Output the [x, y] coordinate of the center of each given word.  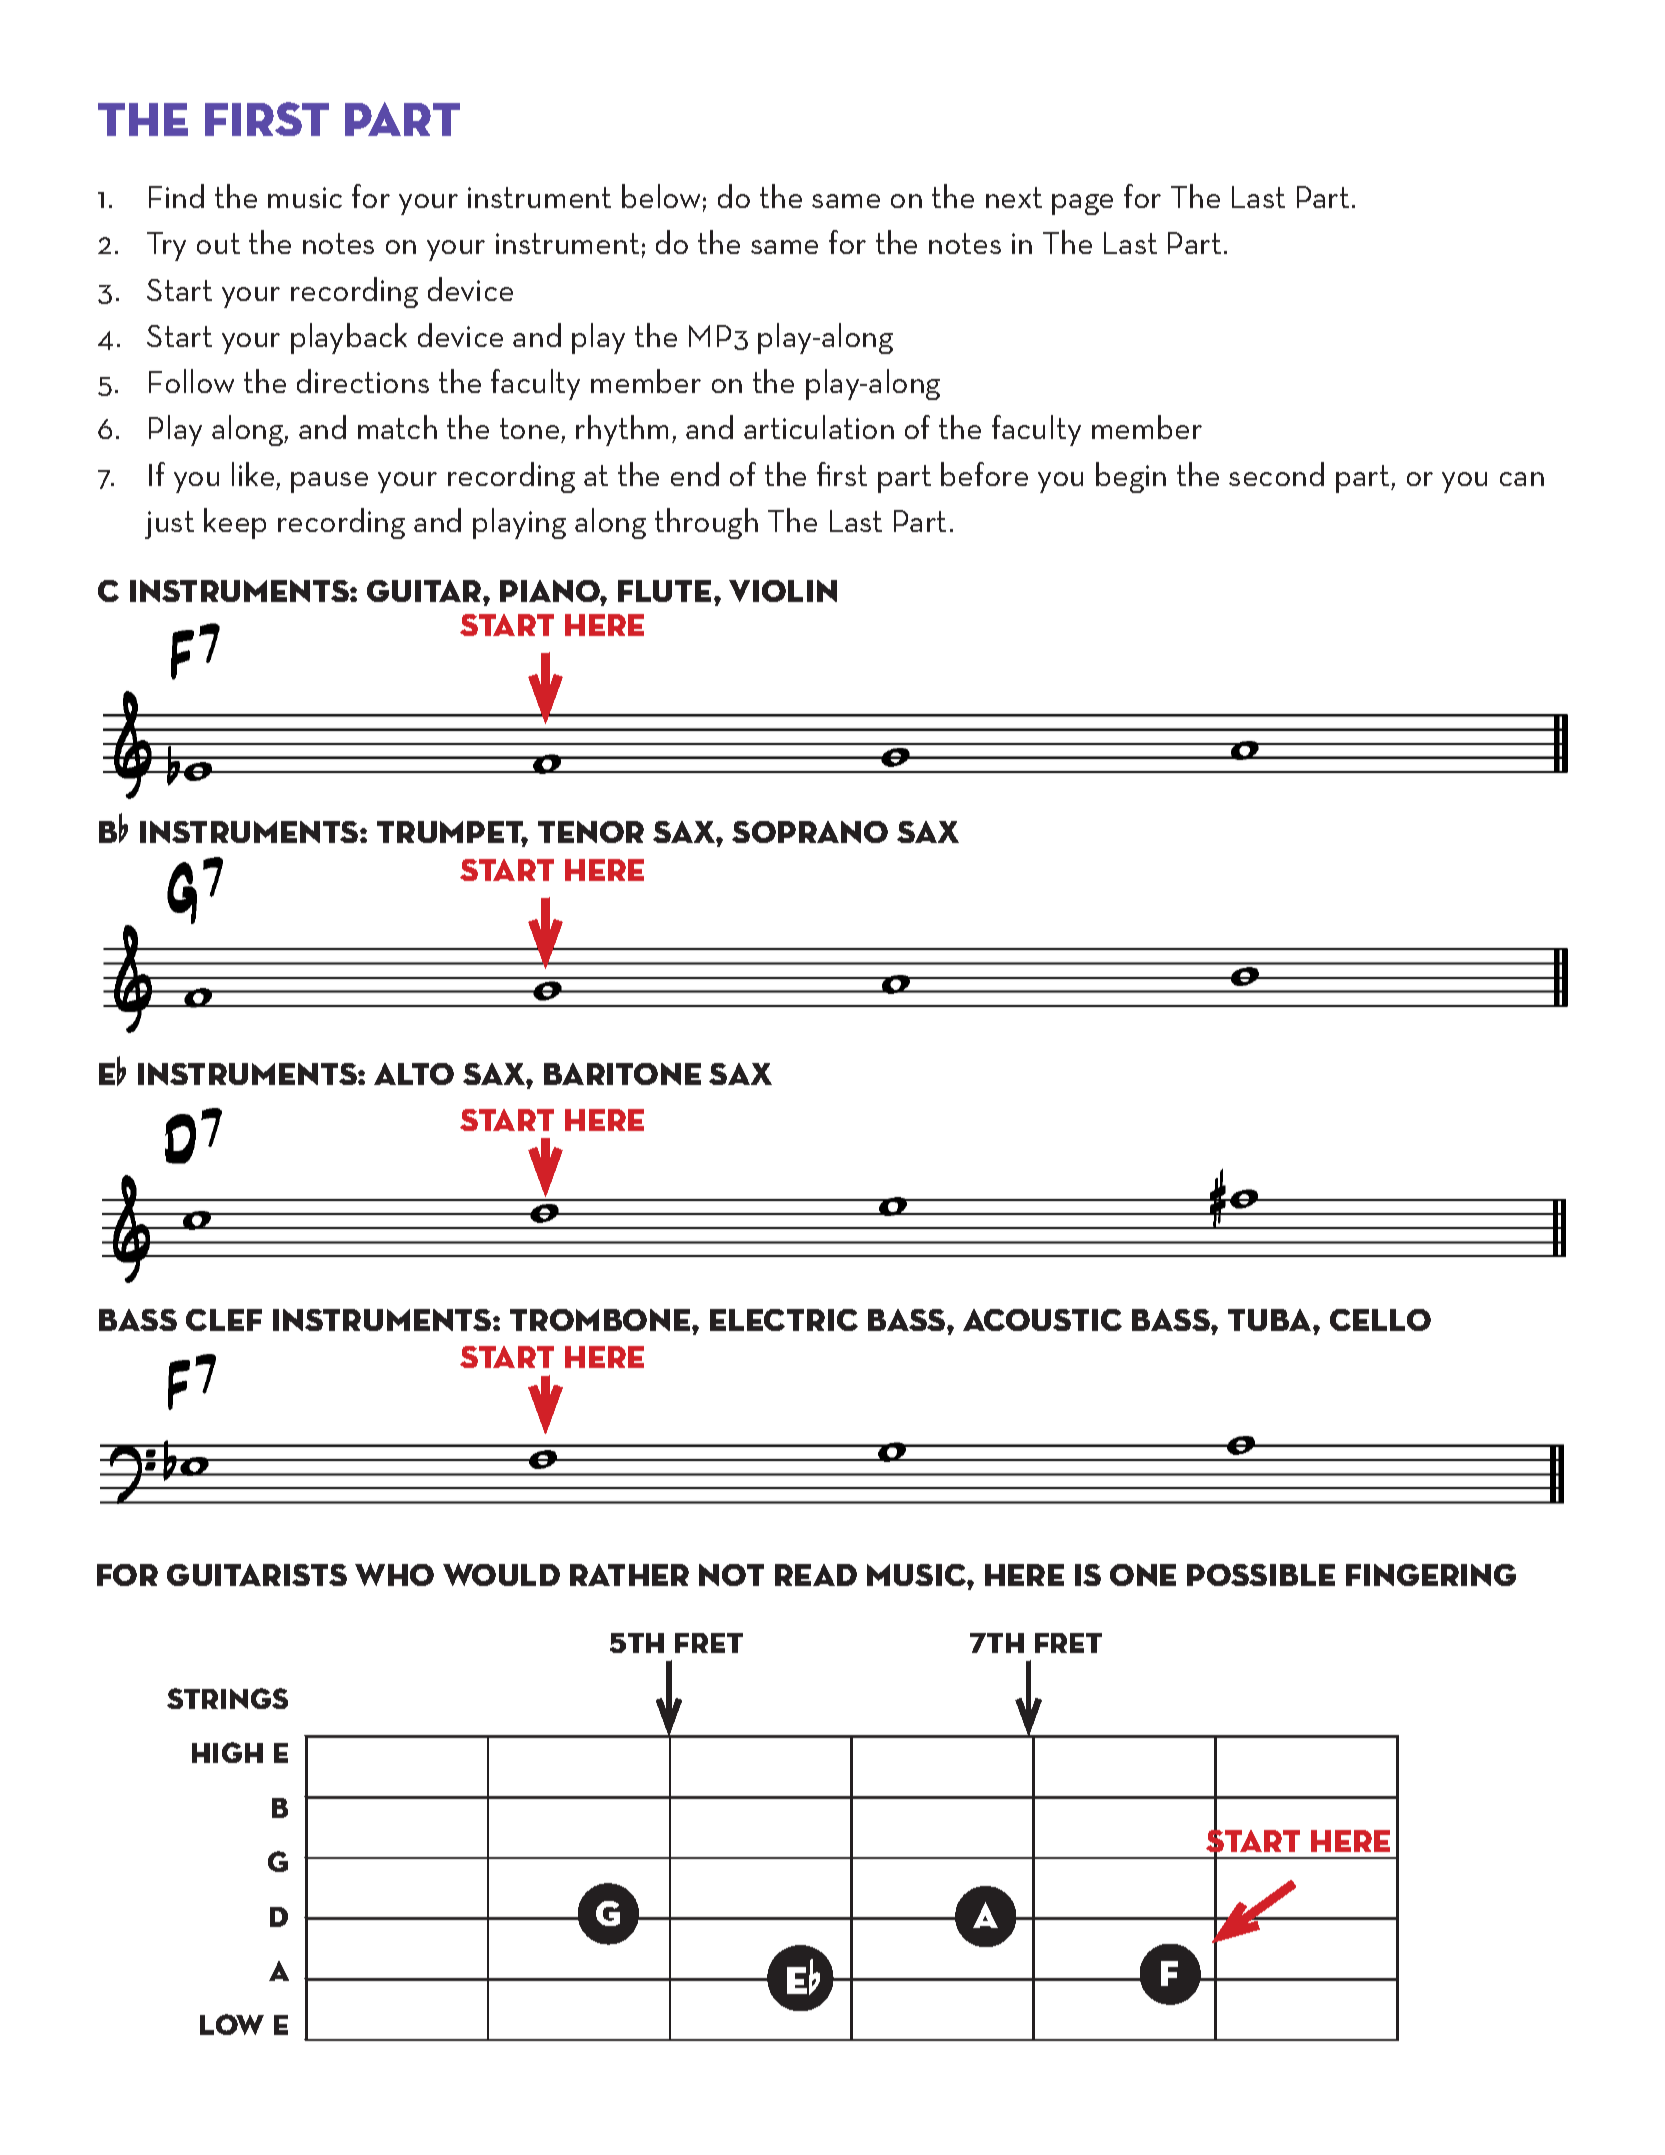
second [1276, 474]
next [1014, 197]
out [218, 243]
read [816, 1575]
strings [227, 1698]
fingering [1431, 1575]
